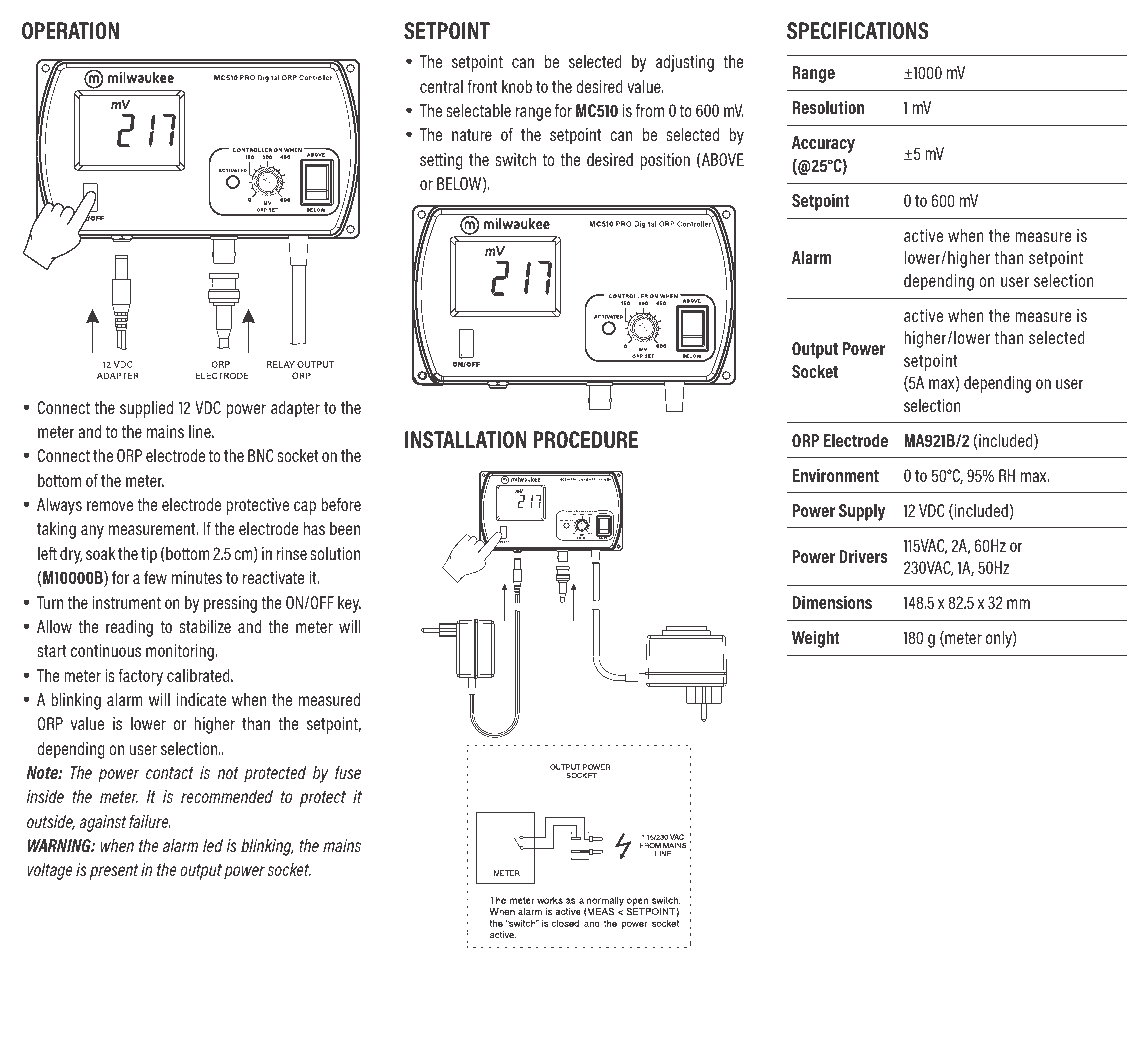 This image has width=1148, height=1062. Describe the element at coordinates (441, 86) in the image. I see `central` at that location.
